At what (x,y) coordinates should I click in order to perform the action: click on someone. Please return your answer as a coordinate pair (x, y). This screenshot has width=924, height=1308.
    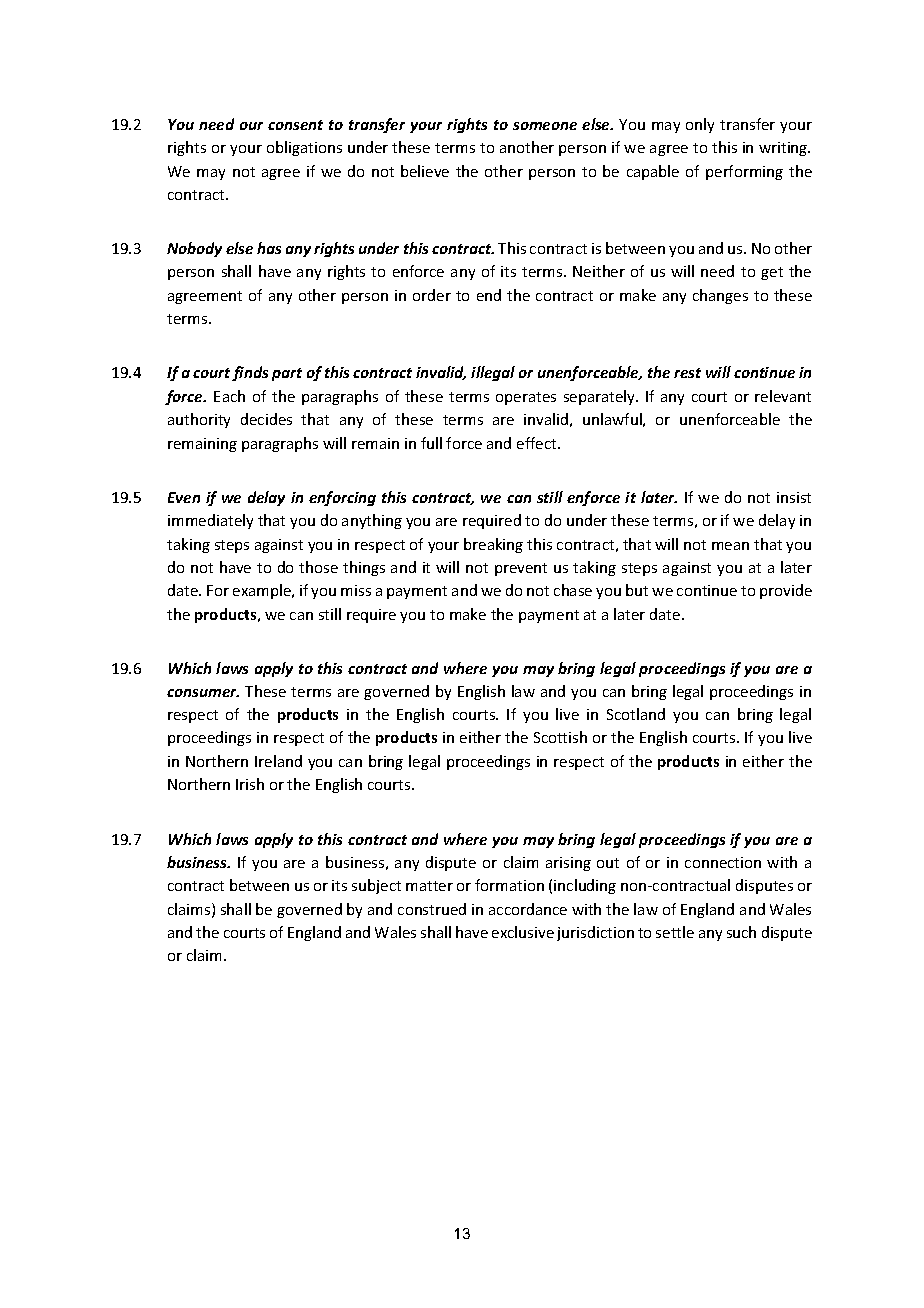
    Looking at the image, I should click on (545, 126).
